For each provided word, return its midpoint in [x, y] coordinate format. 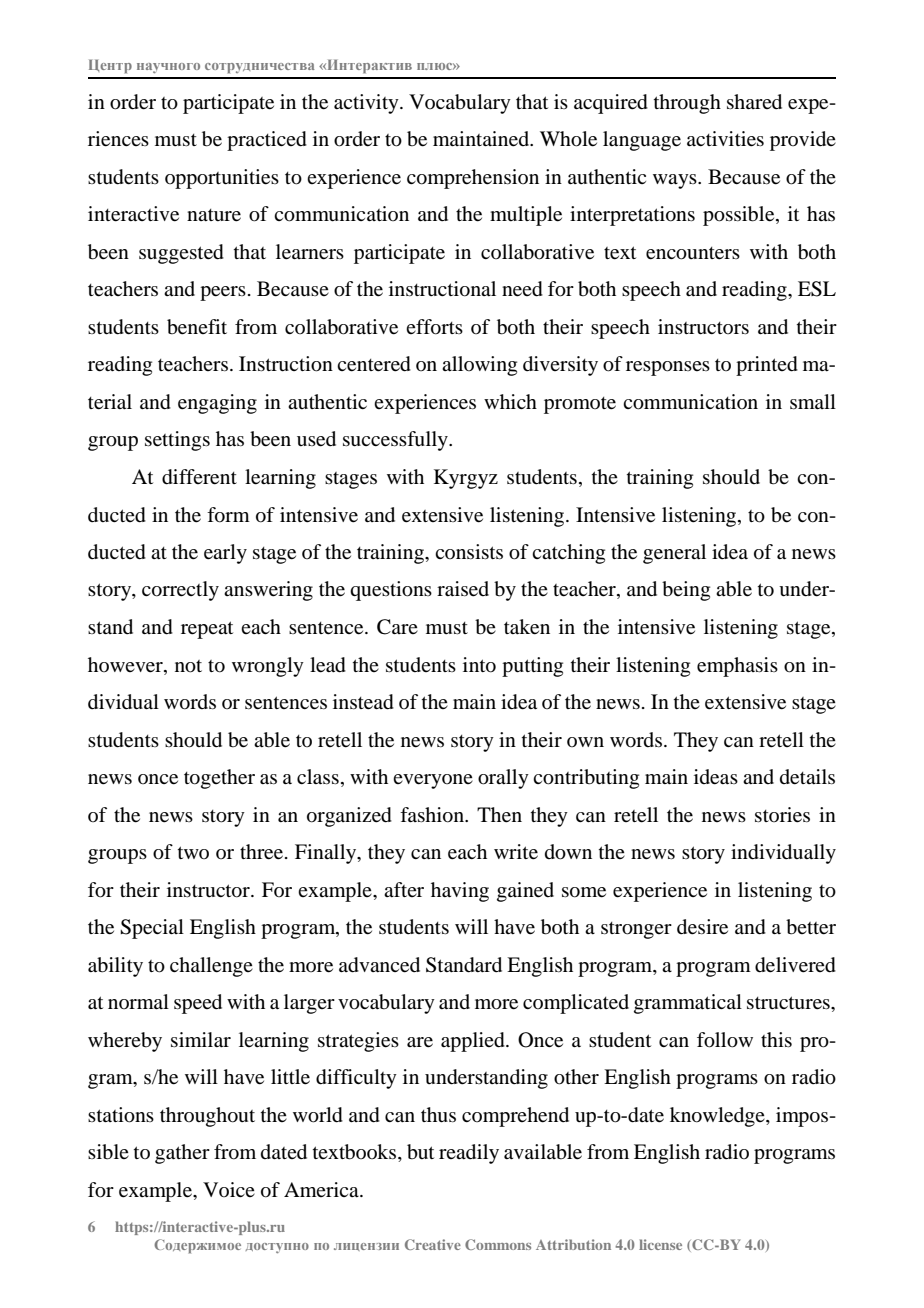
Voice [229, 1189]
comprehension [473, 179]
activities [725, 139]
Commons [498, 1244]
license [660, 1244]
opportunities [222, 179]
